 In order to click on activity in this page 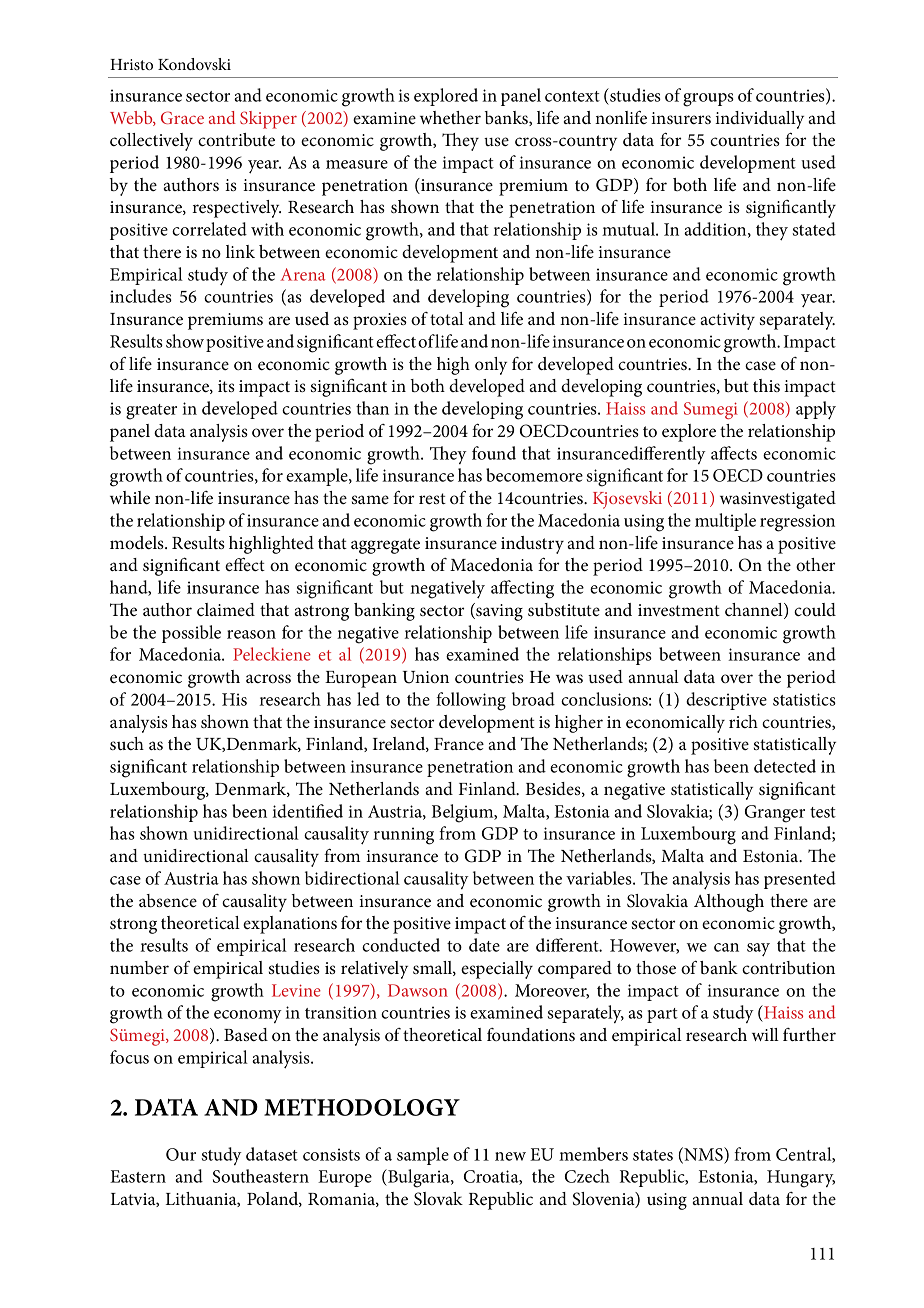, I will do `click(728, 321)`.
